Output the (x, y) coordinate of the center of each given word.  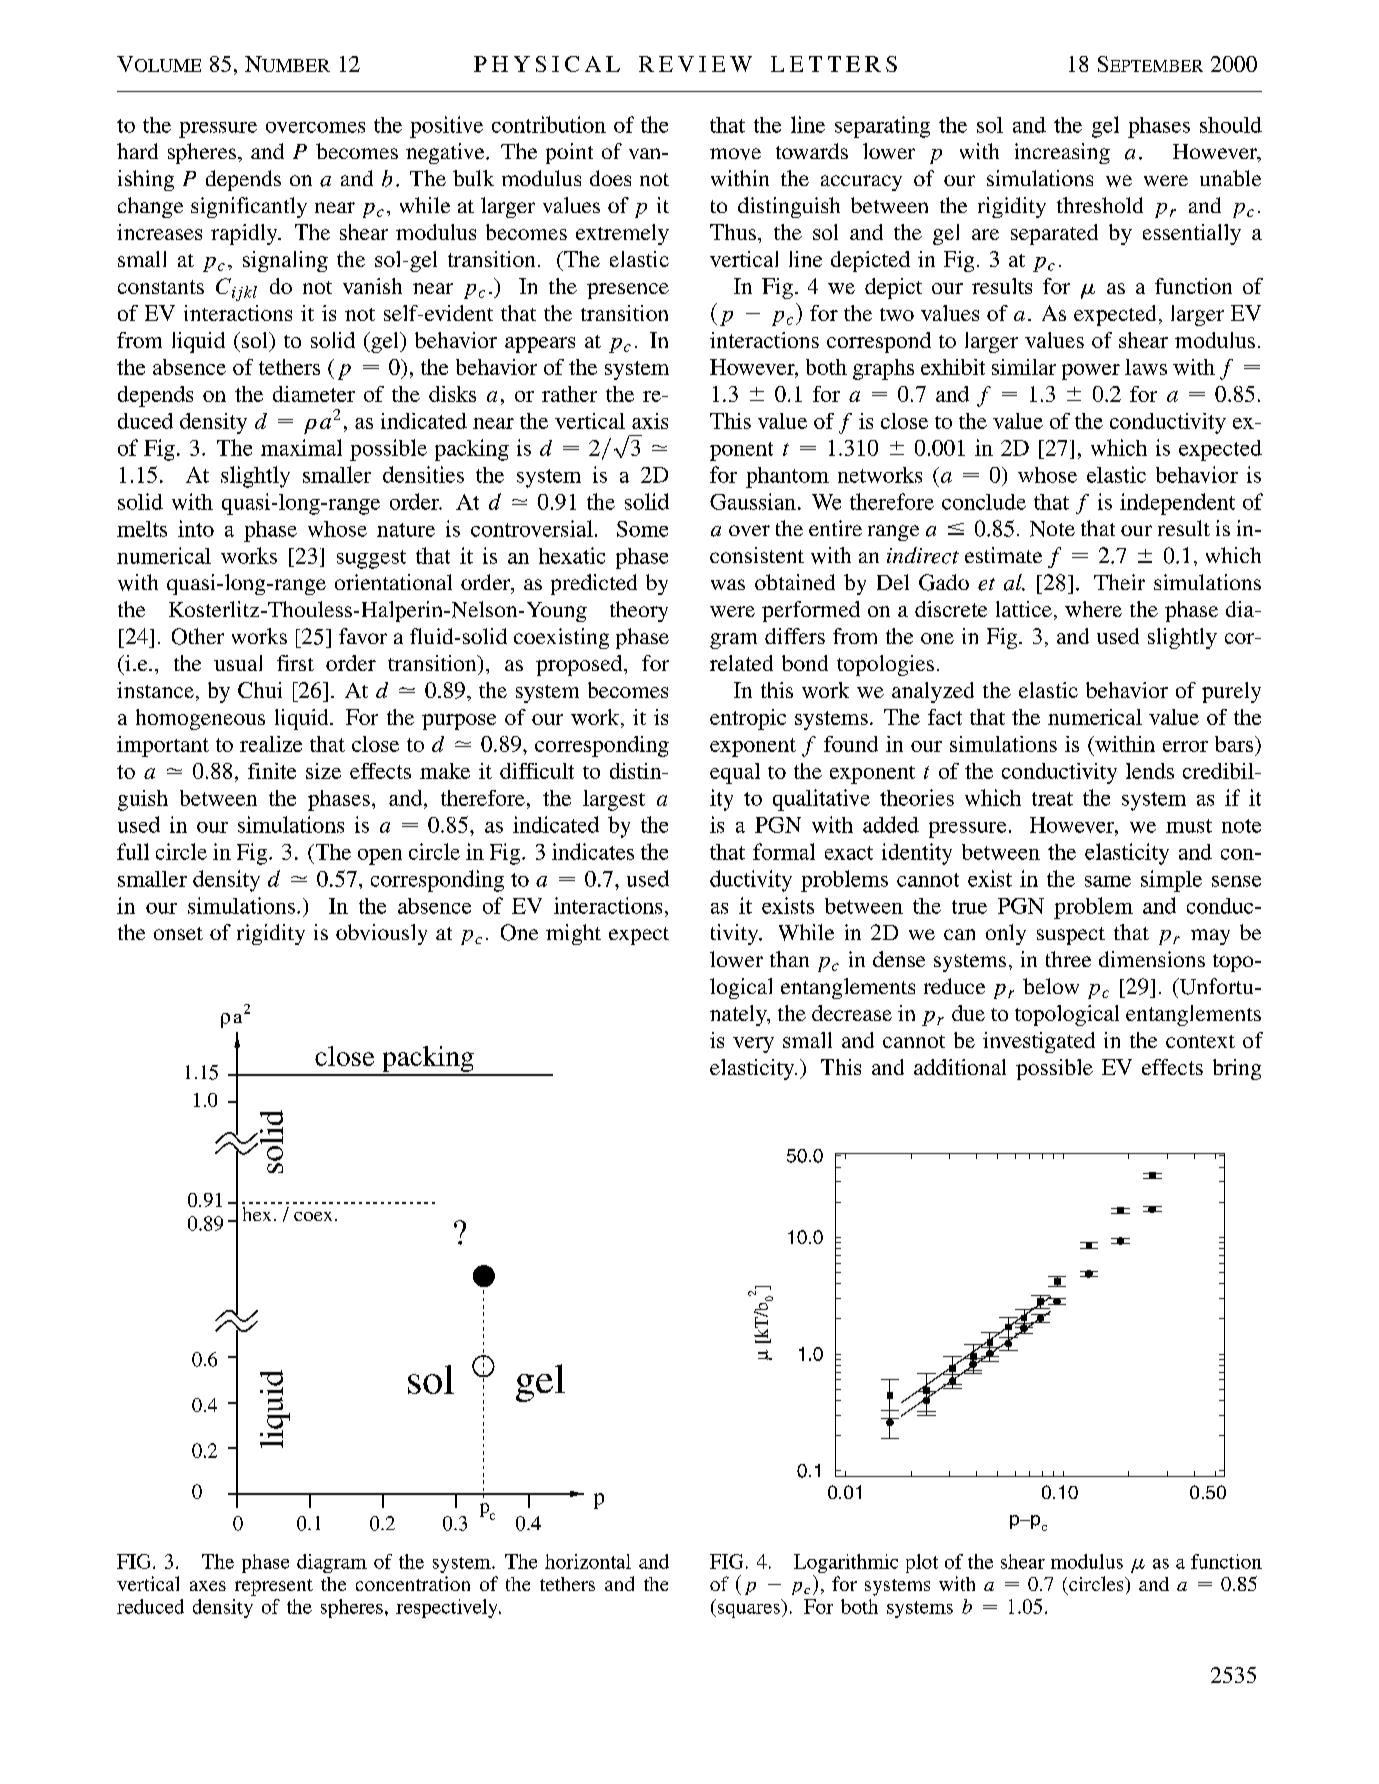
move (735, 154)
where (1093, 609)
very (753, 1045)
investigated (1039, 1042)
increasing (1062, 153)
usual (238, 663)
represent (274, 1587)
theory (639, 611)
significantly (249, 207)
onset (178, 933)
